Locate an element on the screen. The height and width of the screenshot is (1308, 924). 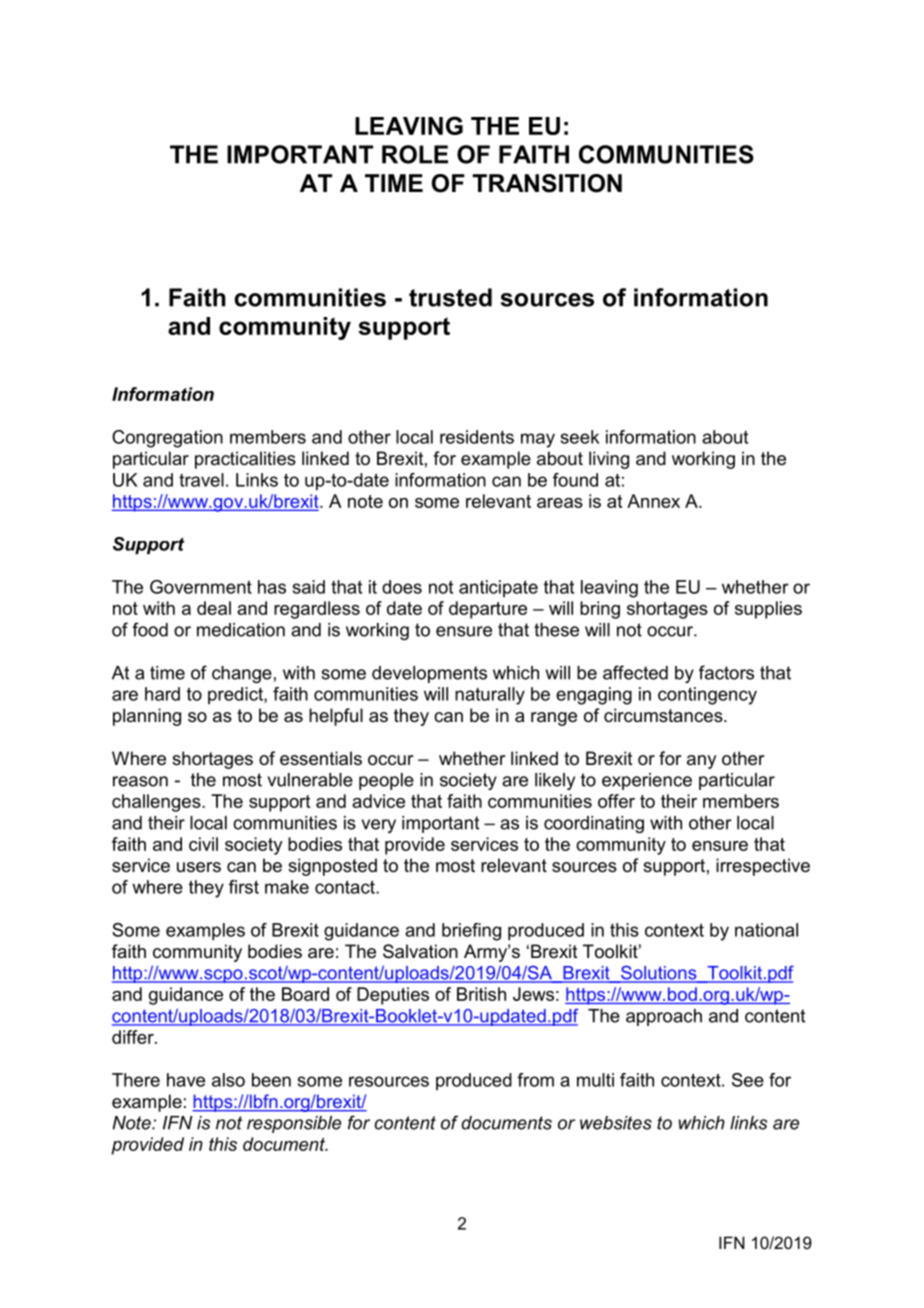
TRANSITION is located at coordinates (547, 183).
